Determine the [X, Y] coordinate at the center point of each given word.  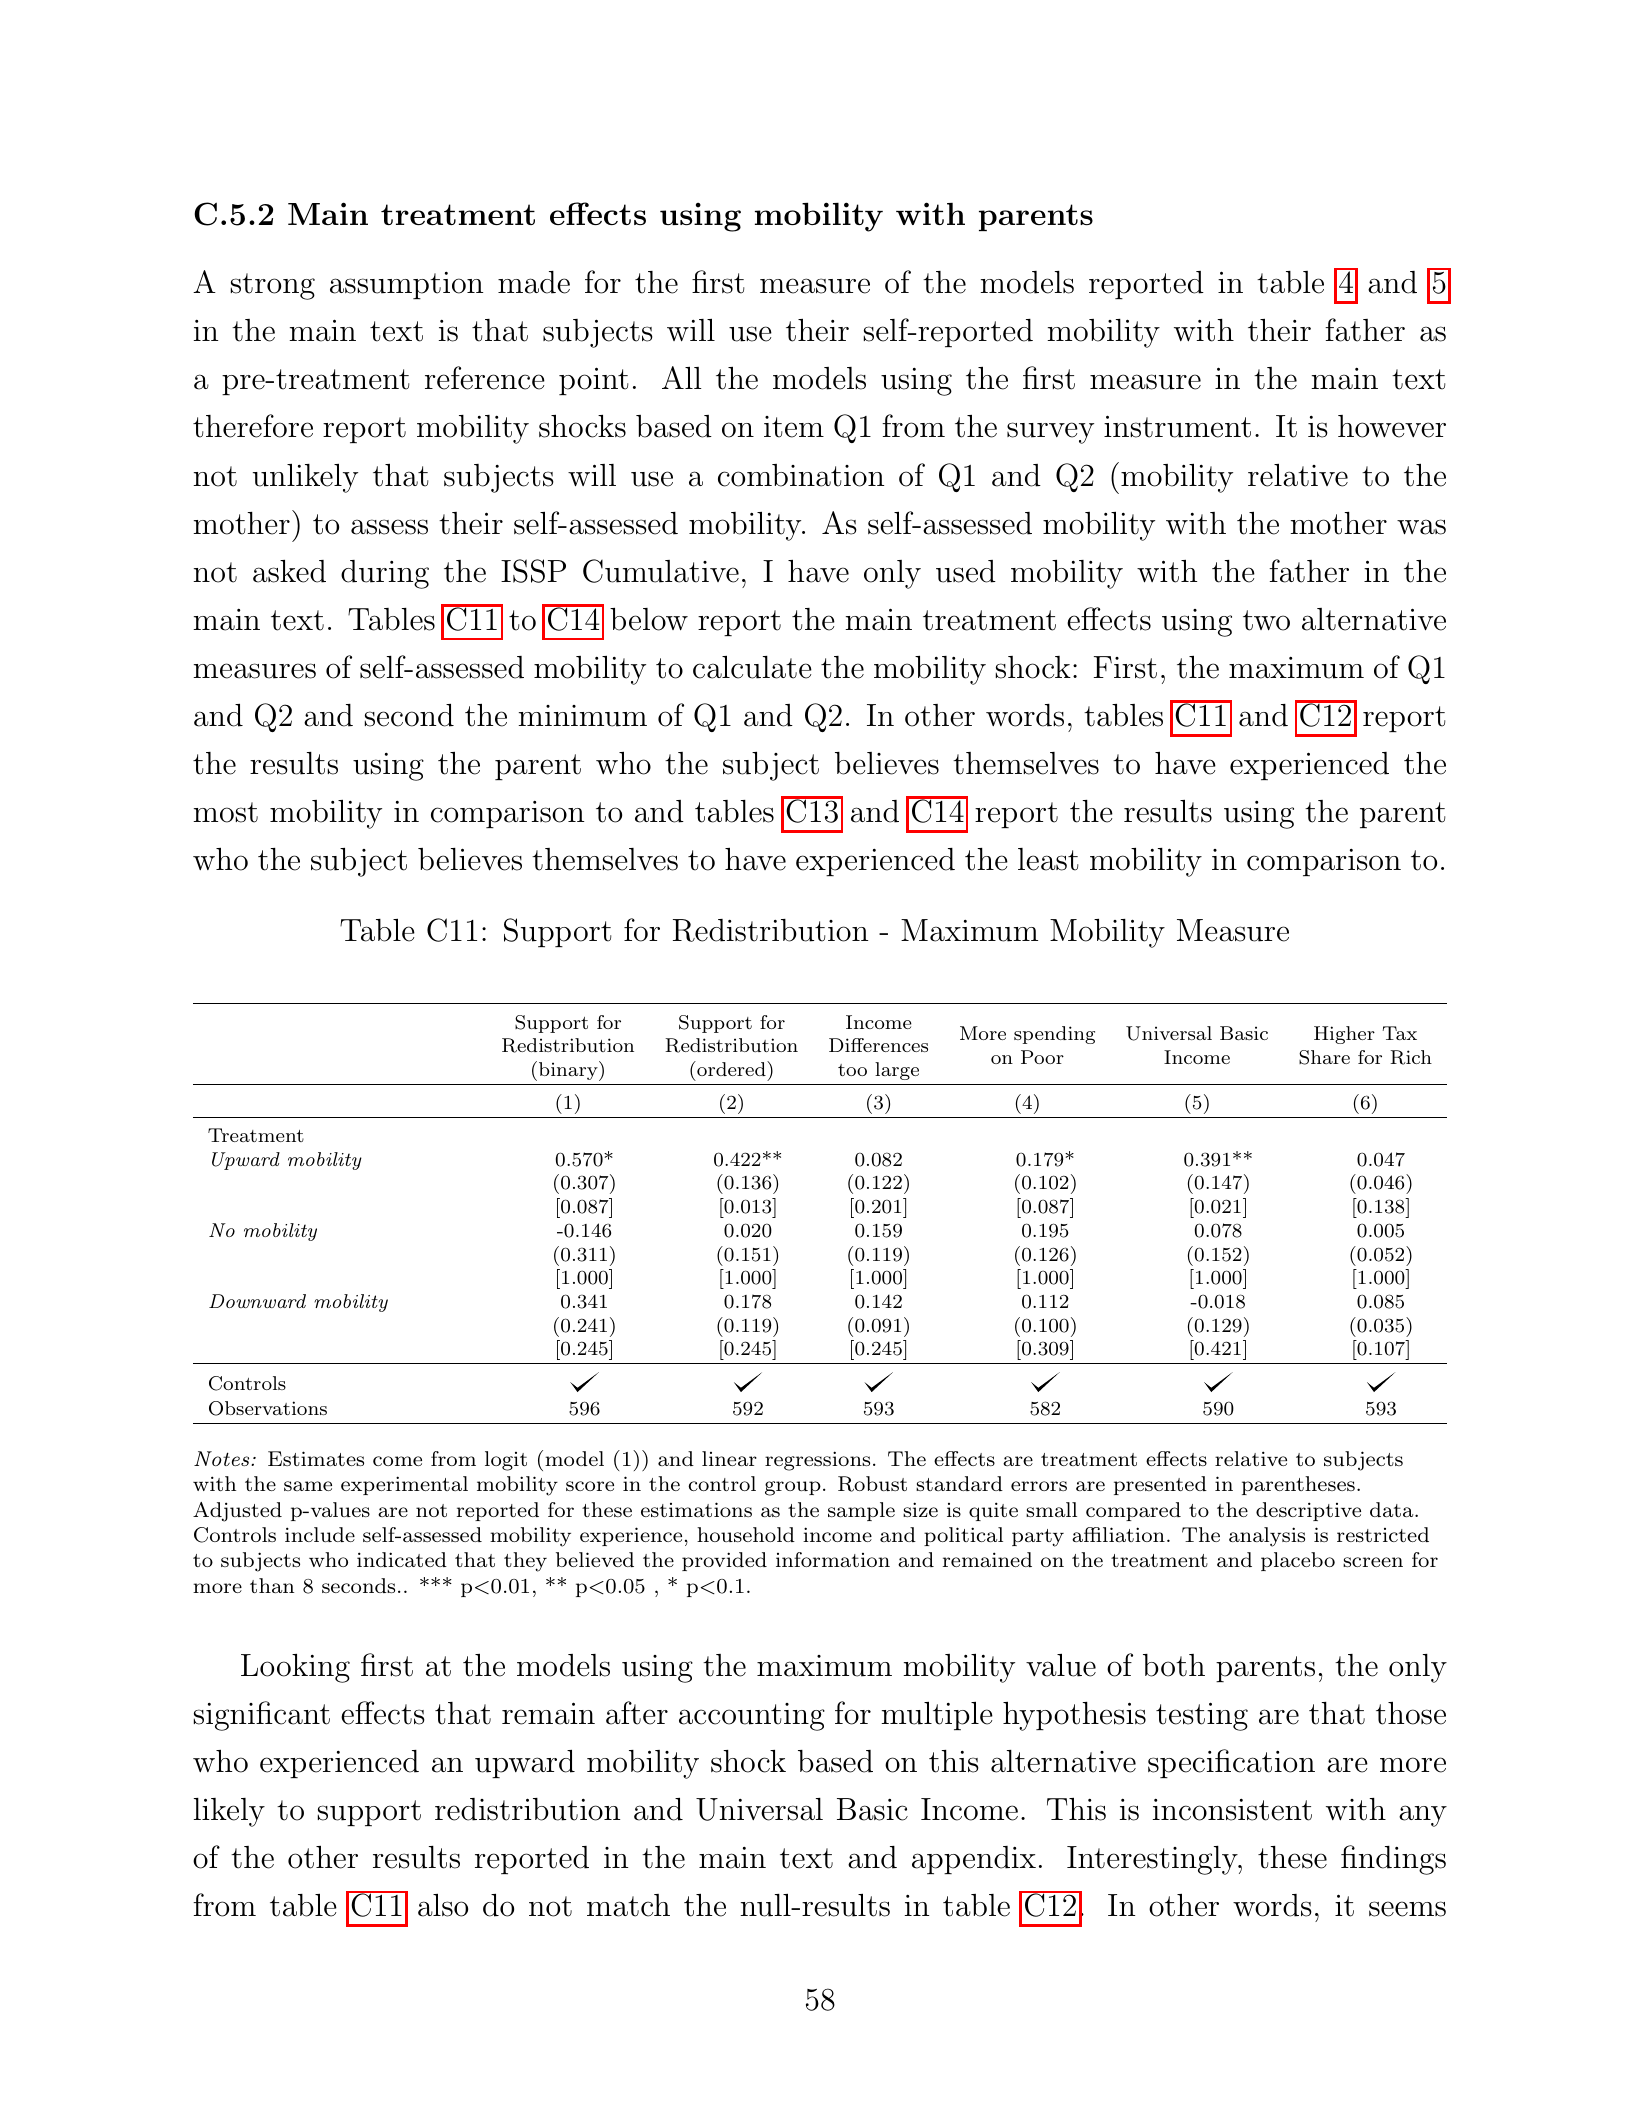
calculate [752, 667]
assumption [406, 286]
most [225, 812]
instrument [1177, 426]
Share [1324, 1057]
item [794, 427]
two [1266, 620]
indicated [402, 1559]
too [852, 1070]
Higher [1344, 1035]
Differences [878, 1045]
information [833, 1559]
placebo [1298, 1561]
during [385, 574]
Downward [257, 1301]
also [443, 1905]
